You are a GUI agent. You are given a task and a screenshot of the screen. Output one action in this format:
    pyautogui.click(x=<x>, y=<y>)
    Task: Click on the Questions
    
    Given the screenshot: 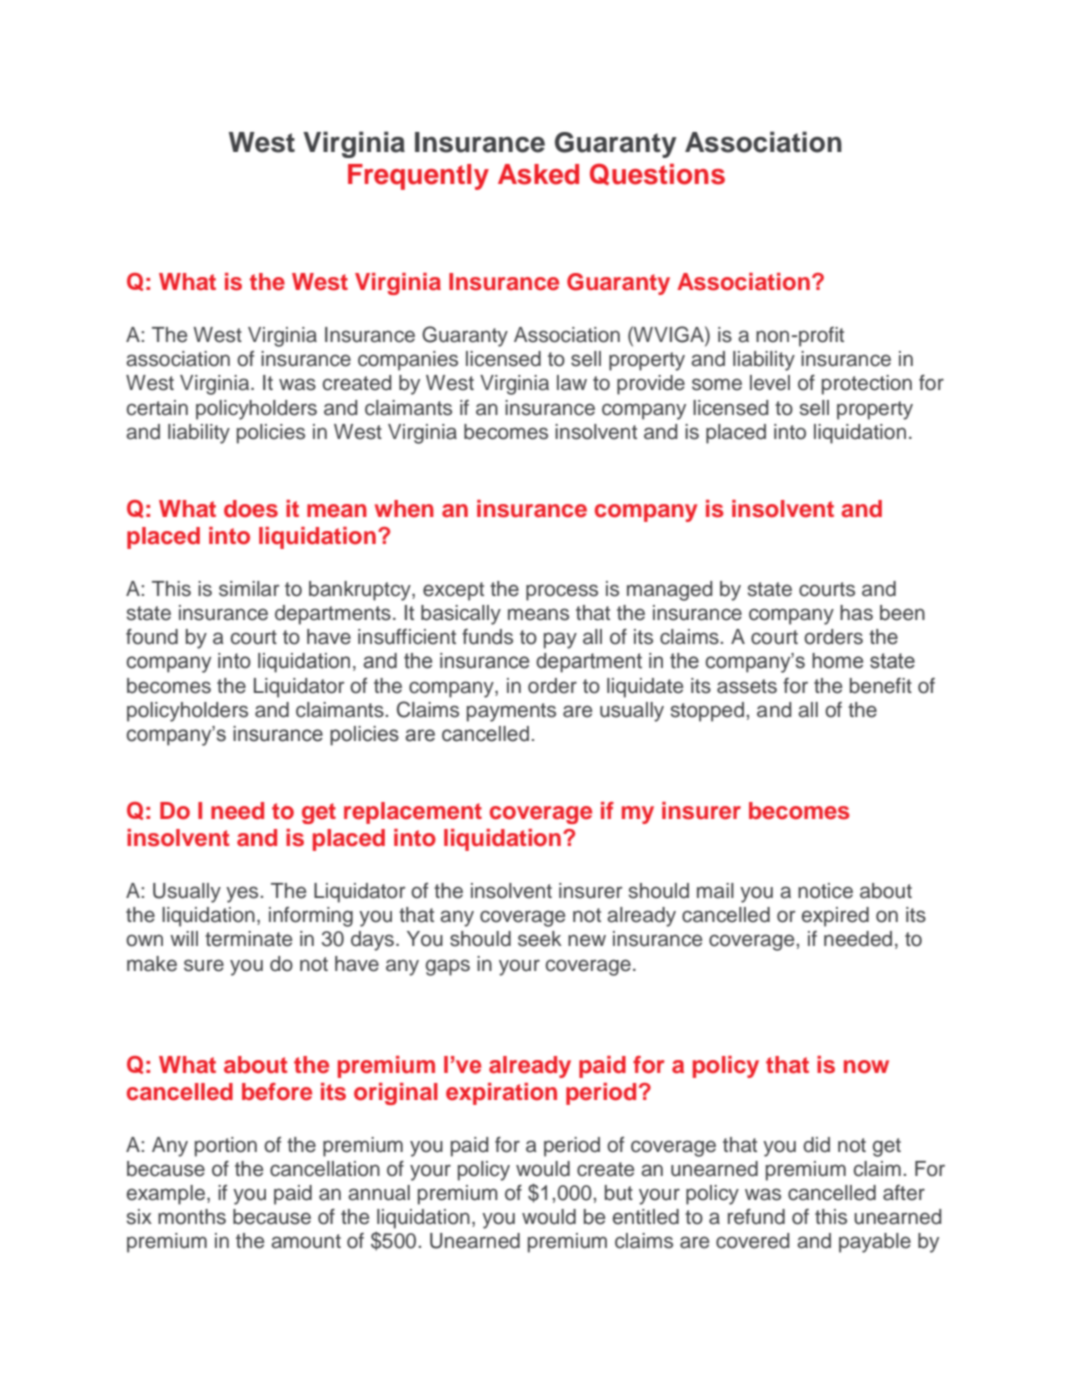 What is the action you would take?
    pyautogui.click(x=657, y=174)
